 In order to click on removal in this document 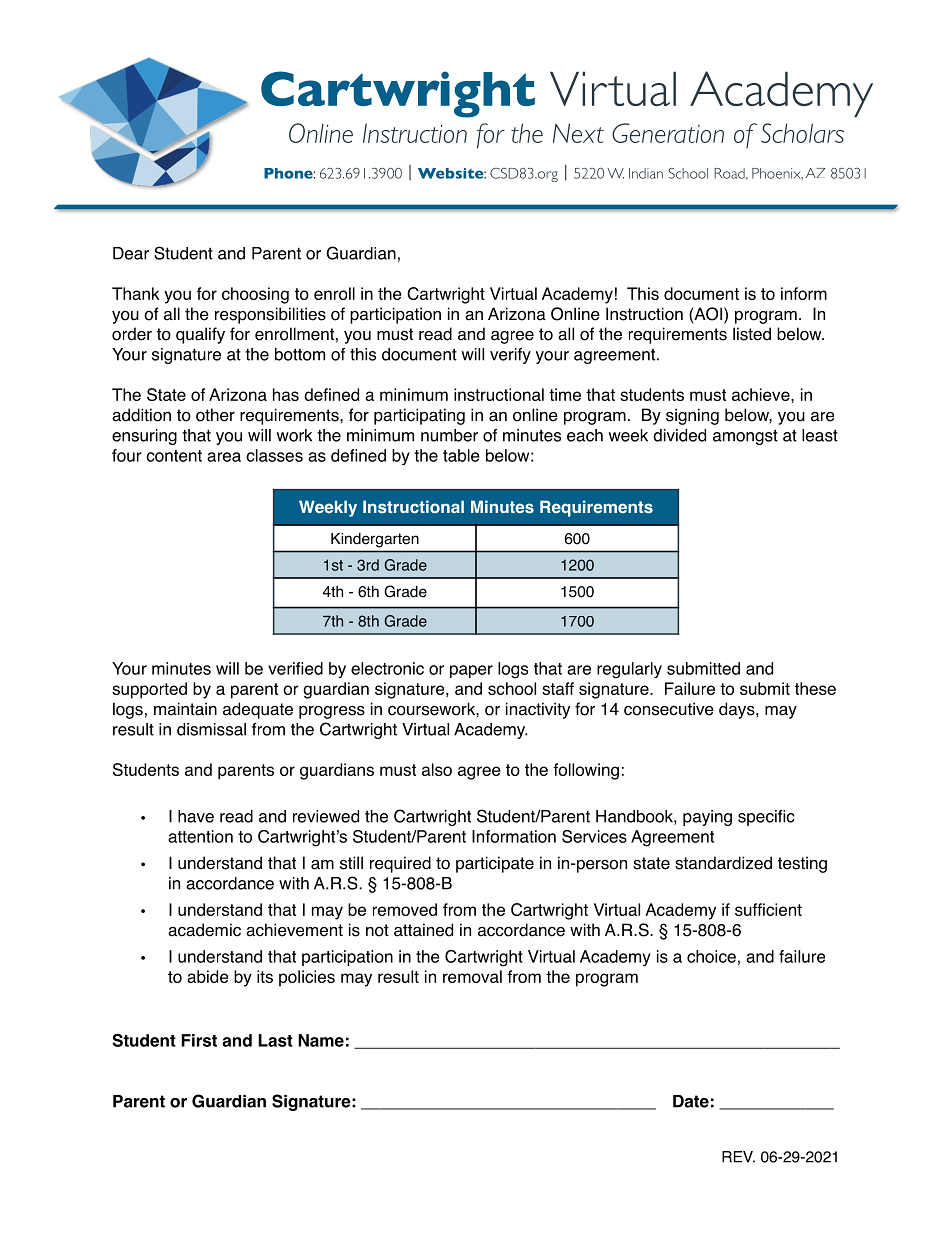, I will do `click(472, 976)`.
